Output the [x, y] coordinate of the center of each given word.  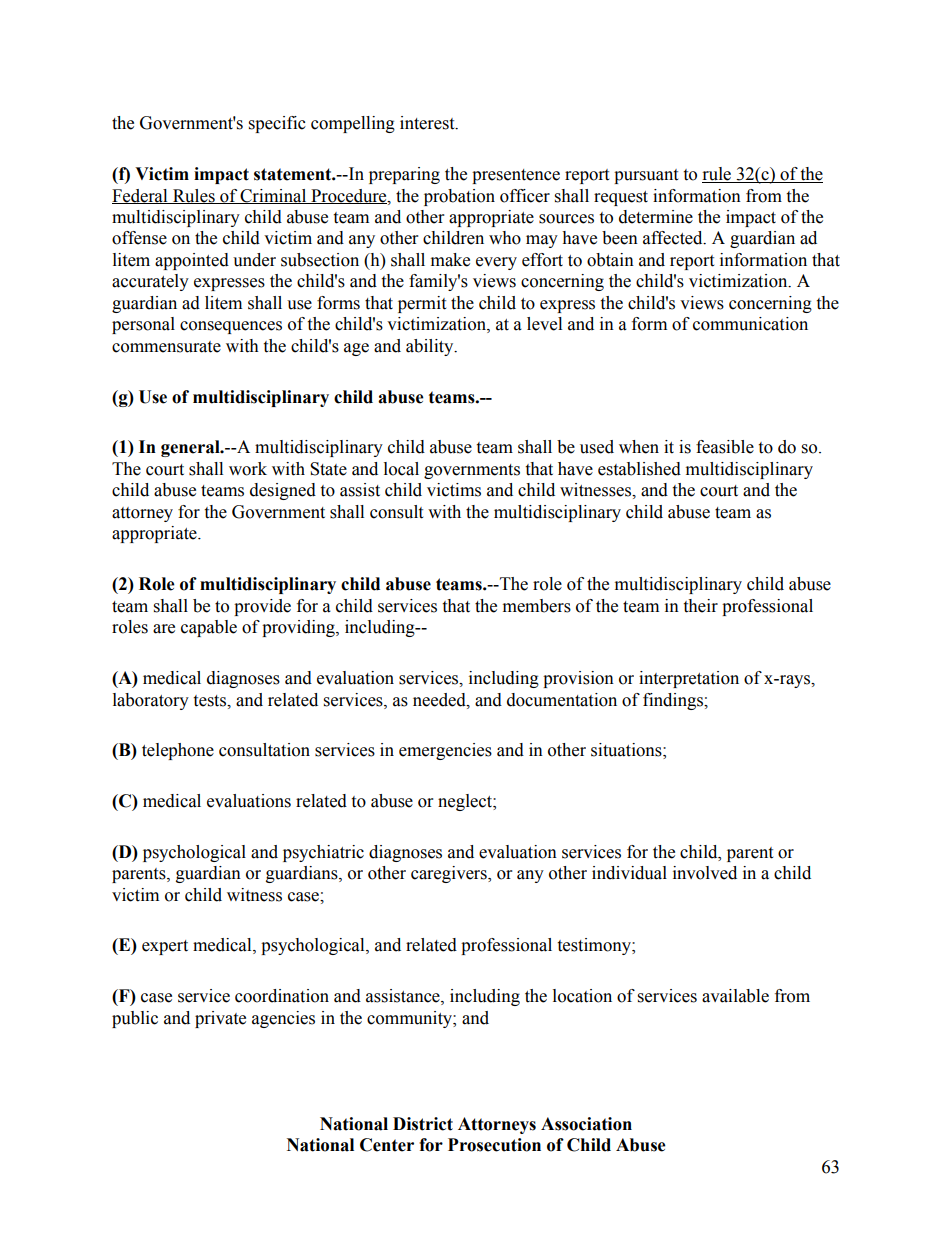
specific [277, 124]
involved [705, 873]
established [639, 469]
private [220, 1019]
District [423, 1124]
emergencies [445, 751]
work [248, 469]
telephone [178, 751]
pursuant [646, 176]
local [401, 469]
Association [586, 1124]
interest [428, 123]
